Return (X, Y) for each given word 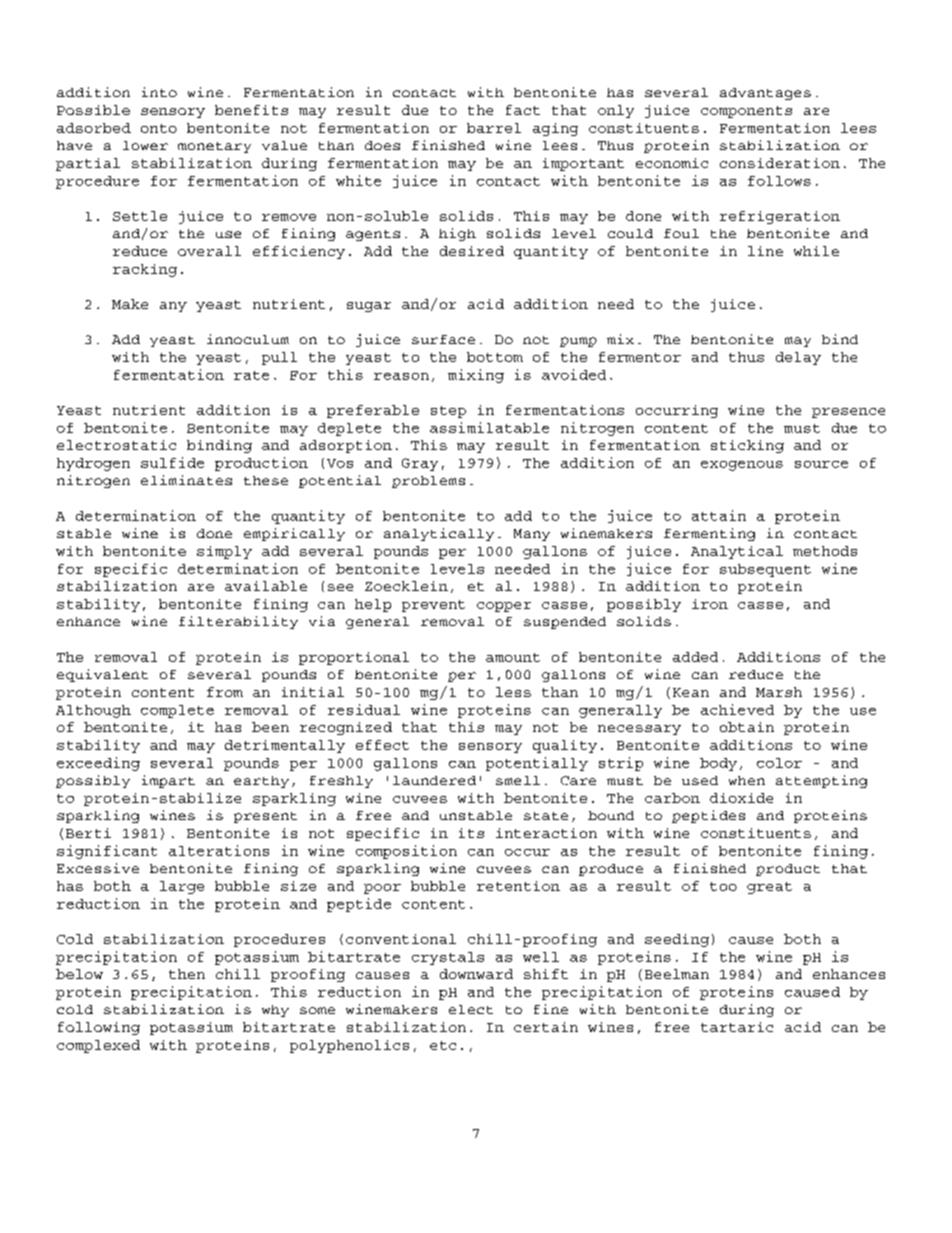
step (448, 412)
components (746, 112)
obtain (747, 727)
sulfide (172, 462)
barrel (494, 128)
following (99, 1028)
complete (177, 711)
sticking (747, 446)
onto (159, 128)
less (513, 692)
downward (476, 974)
